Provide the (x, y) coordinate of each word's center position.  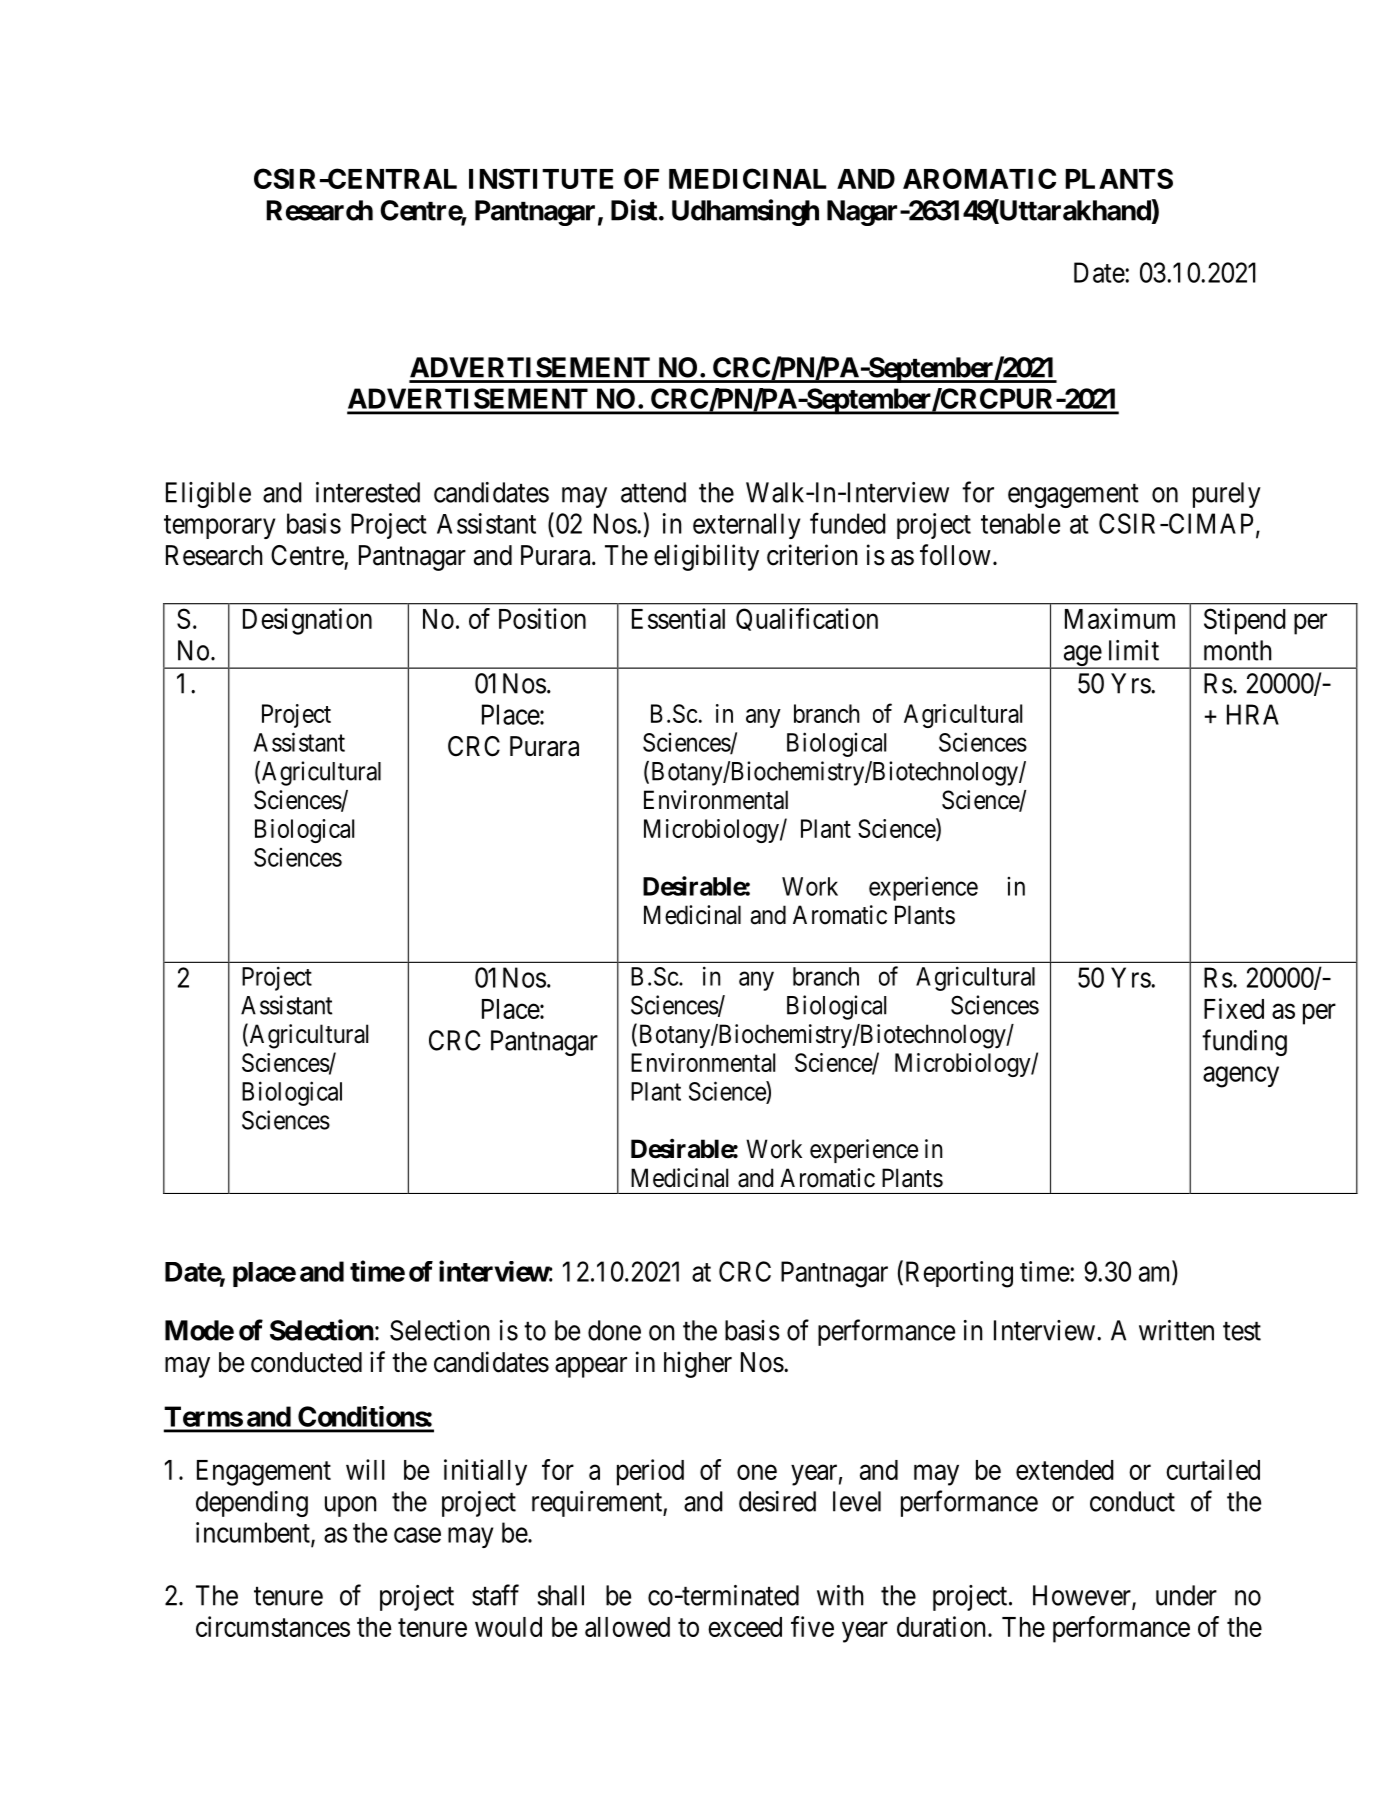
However (1083, 1596)
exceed (745, 1627)
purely (1227, 495)
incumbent (254, 1533)
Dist (634, 210)
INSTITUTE (541, 178)
